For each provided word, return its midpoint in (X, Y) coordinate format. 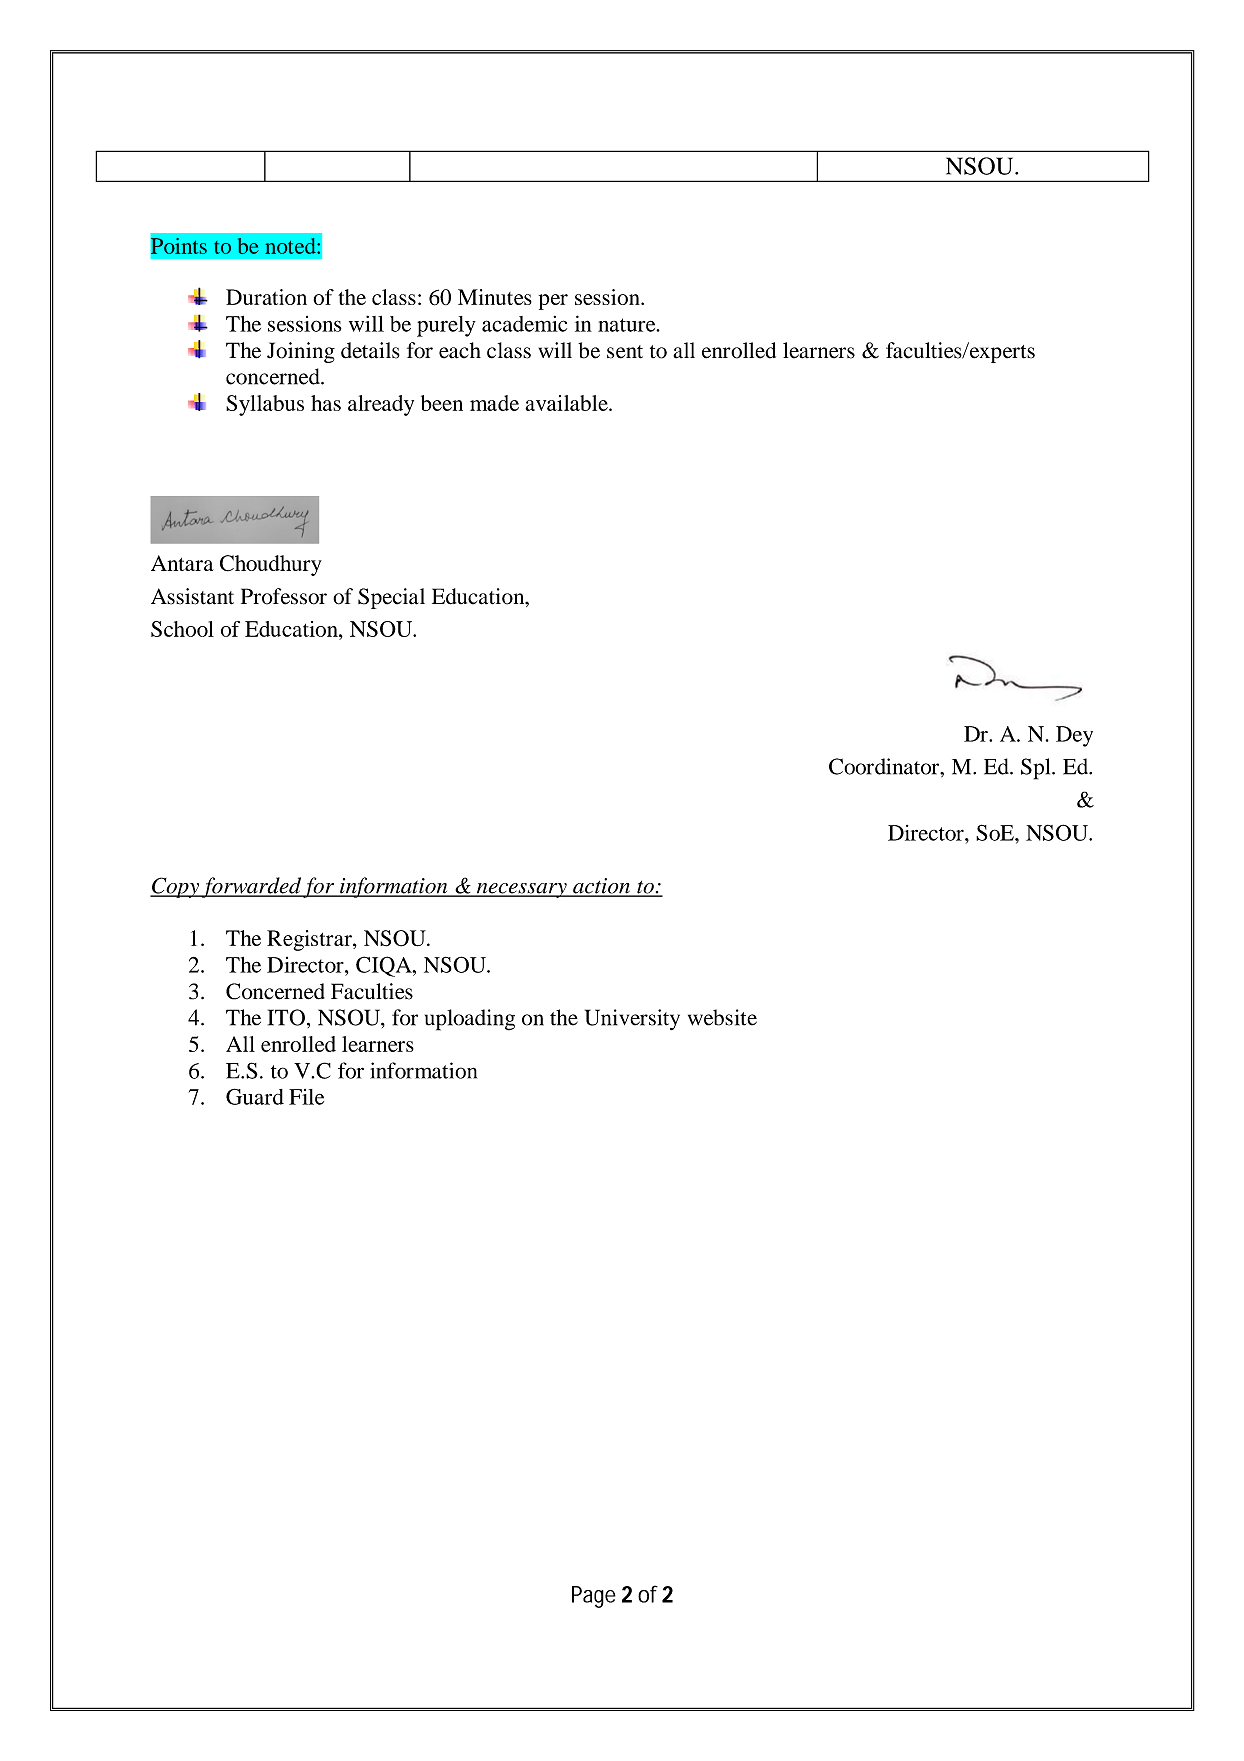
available (567, 403)
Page (594, 1597)
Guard (255, 1096)
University (632, 1019)
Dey (1074, 736)
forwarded (251, 887)
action (601, 887)
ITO (286, 1017)
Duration (266, 297)
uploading (470, 1020)
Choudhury (271, 565)
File (306, 1097)
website (722, 1017)
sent (625, 352)
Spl (1037, 769)
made (494, 403)
